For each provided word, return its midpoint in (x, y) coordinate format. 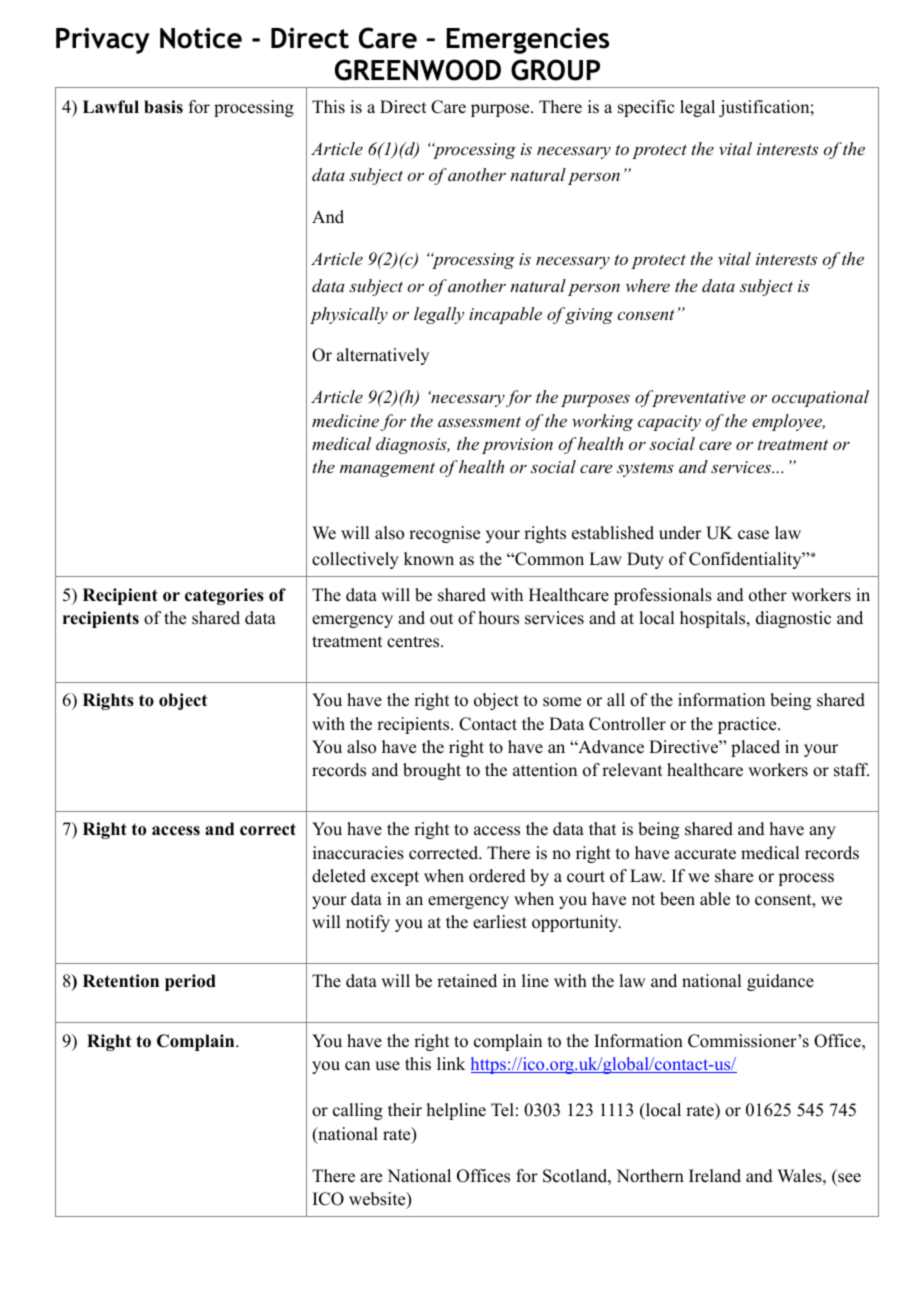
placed (755, 748)
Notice (201, 38)
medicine (345, 420)
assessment (479, 422)
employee (788, 422)
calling (358, 1111)
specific (646, 108)
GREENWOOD (418, 70)
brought (432, 771)
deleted (339, 876)
